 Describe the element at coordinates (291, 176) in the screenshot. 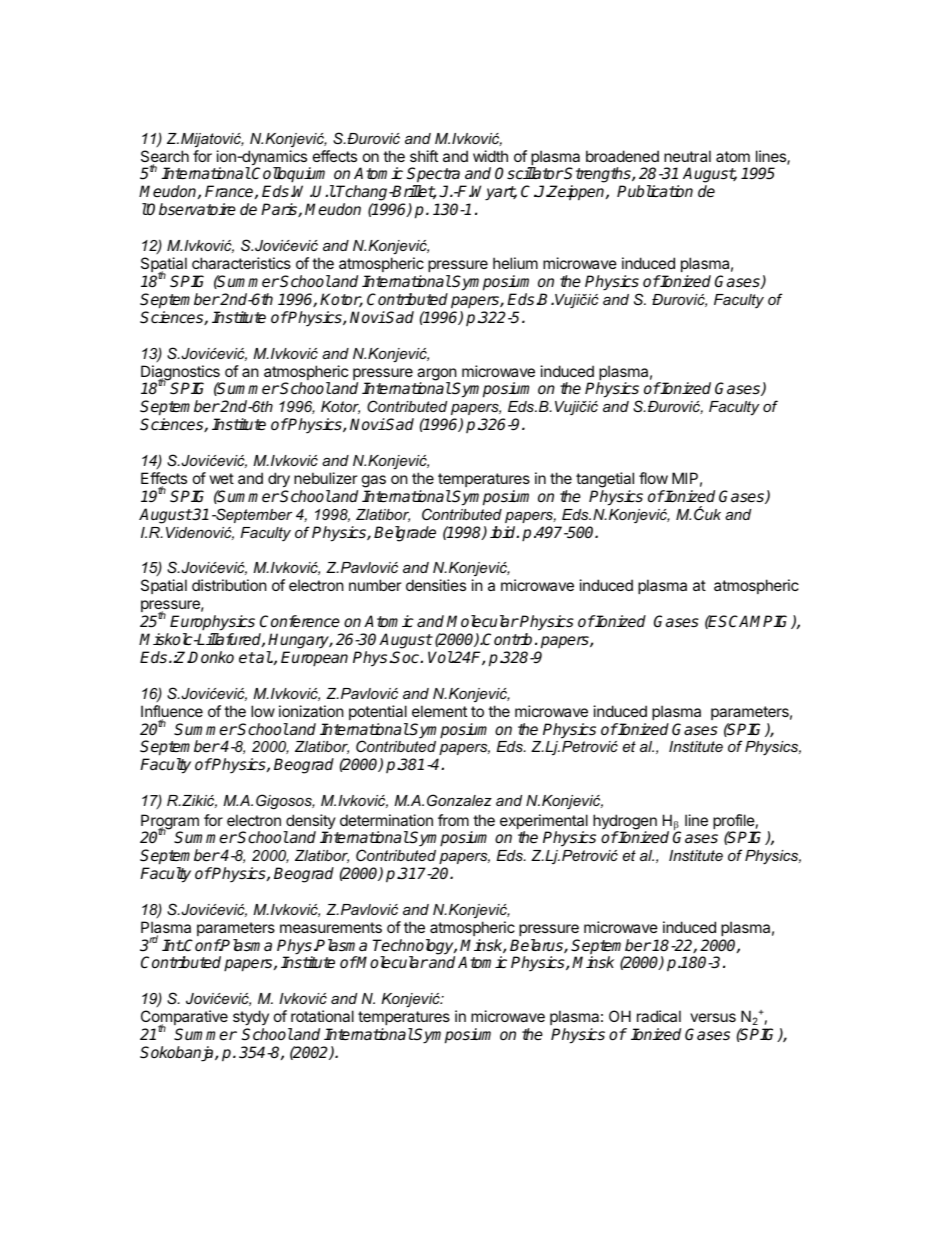

I see `Colloquium` at that location.
